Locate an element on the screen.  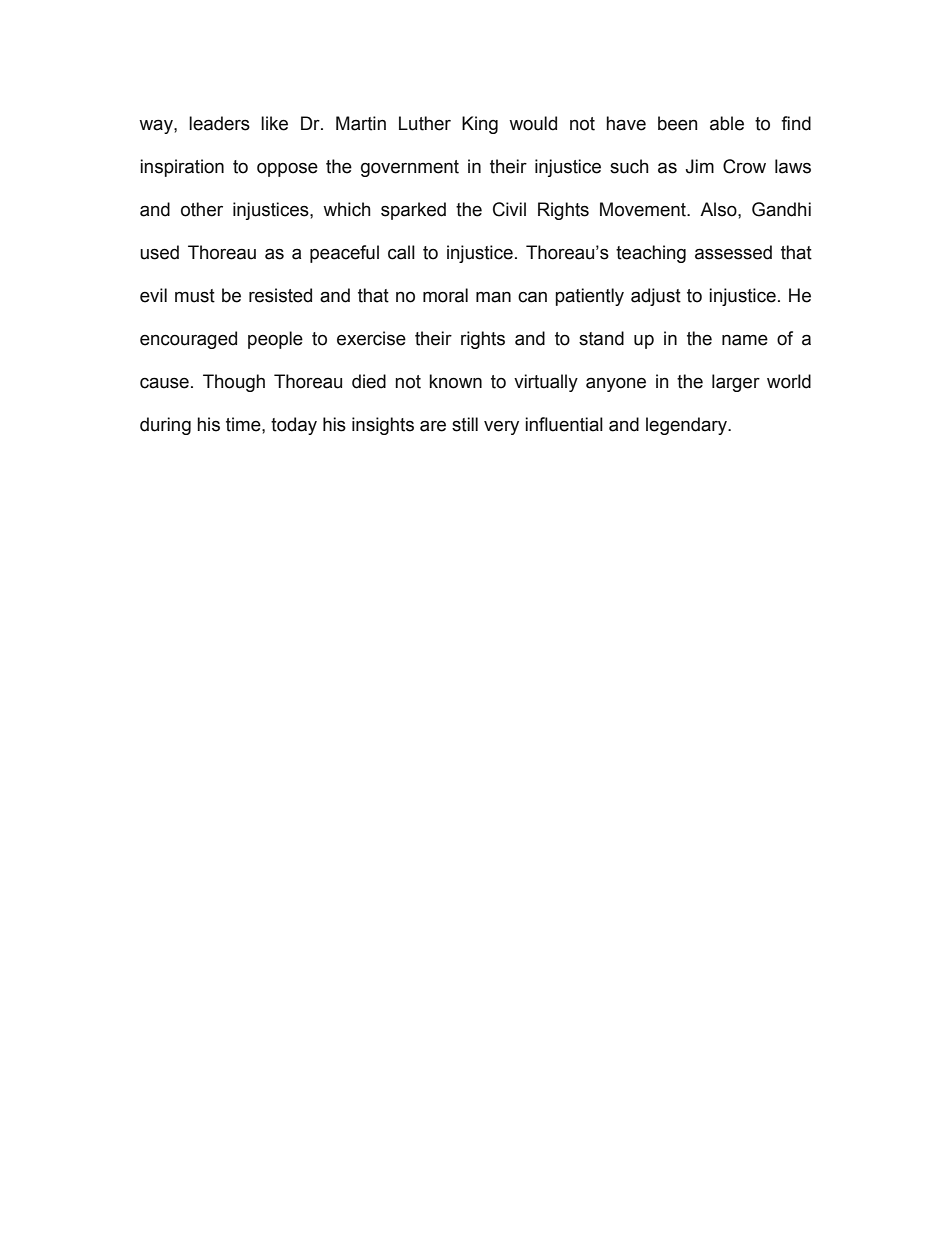
leaders is located at coordinates (219, 123).
